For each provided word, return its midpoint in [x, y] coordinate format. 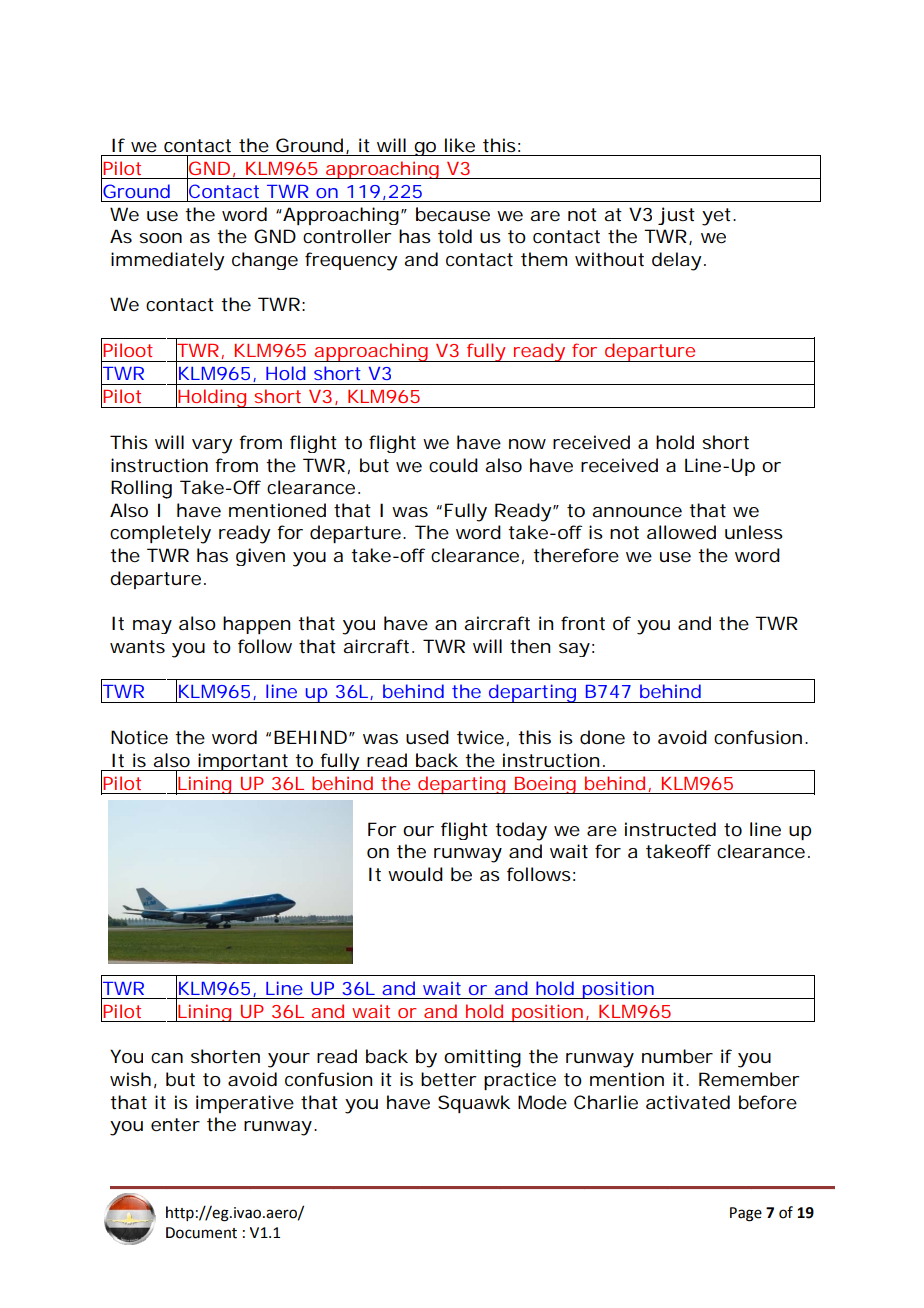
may [152, 627]
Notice [139, 737]
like [460, 145]
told [455, 236]
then [530, 646]
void [688, 737]
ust [681, 214]
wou [407, 876]
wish [130, 1079]
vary [212, 446]
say [574, 650]
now [527, 444]
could [453, 465]
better [448, 1079]
